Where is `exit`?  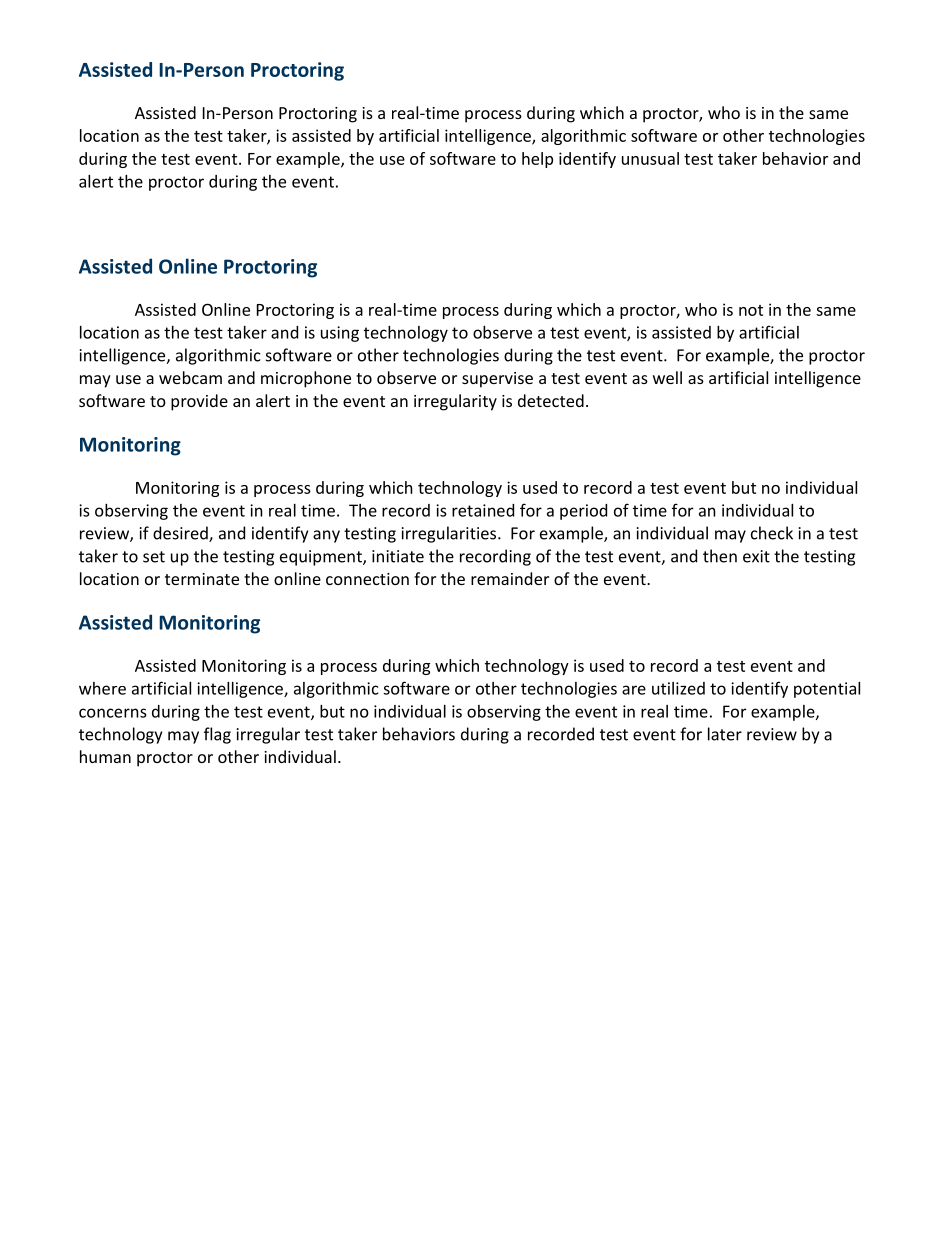
exit is located at coordinates (756, 556).
